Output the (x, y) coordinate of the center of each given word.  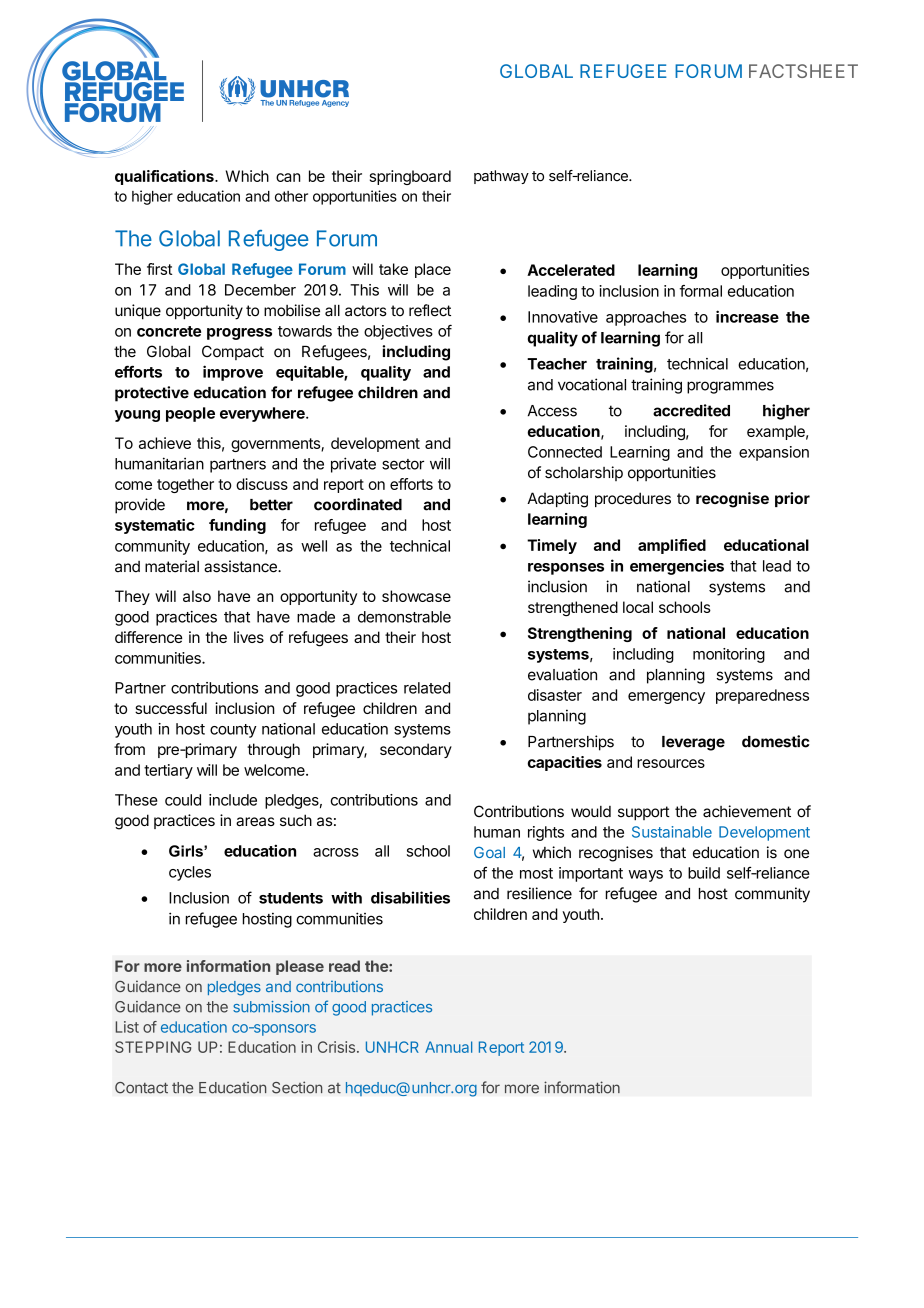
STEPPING (153, 1047)
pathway (501, 177)
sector (403, 464)
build (704, 873)
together (185, 485)
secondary (416, 750)
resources (671, 763)
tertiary (168, 771)
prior (792, 499)
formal (701, 291)
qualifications (165, 177)
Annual (448, 1047)
